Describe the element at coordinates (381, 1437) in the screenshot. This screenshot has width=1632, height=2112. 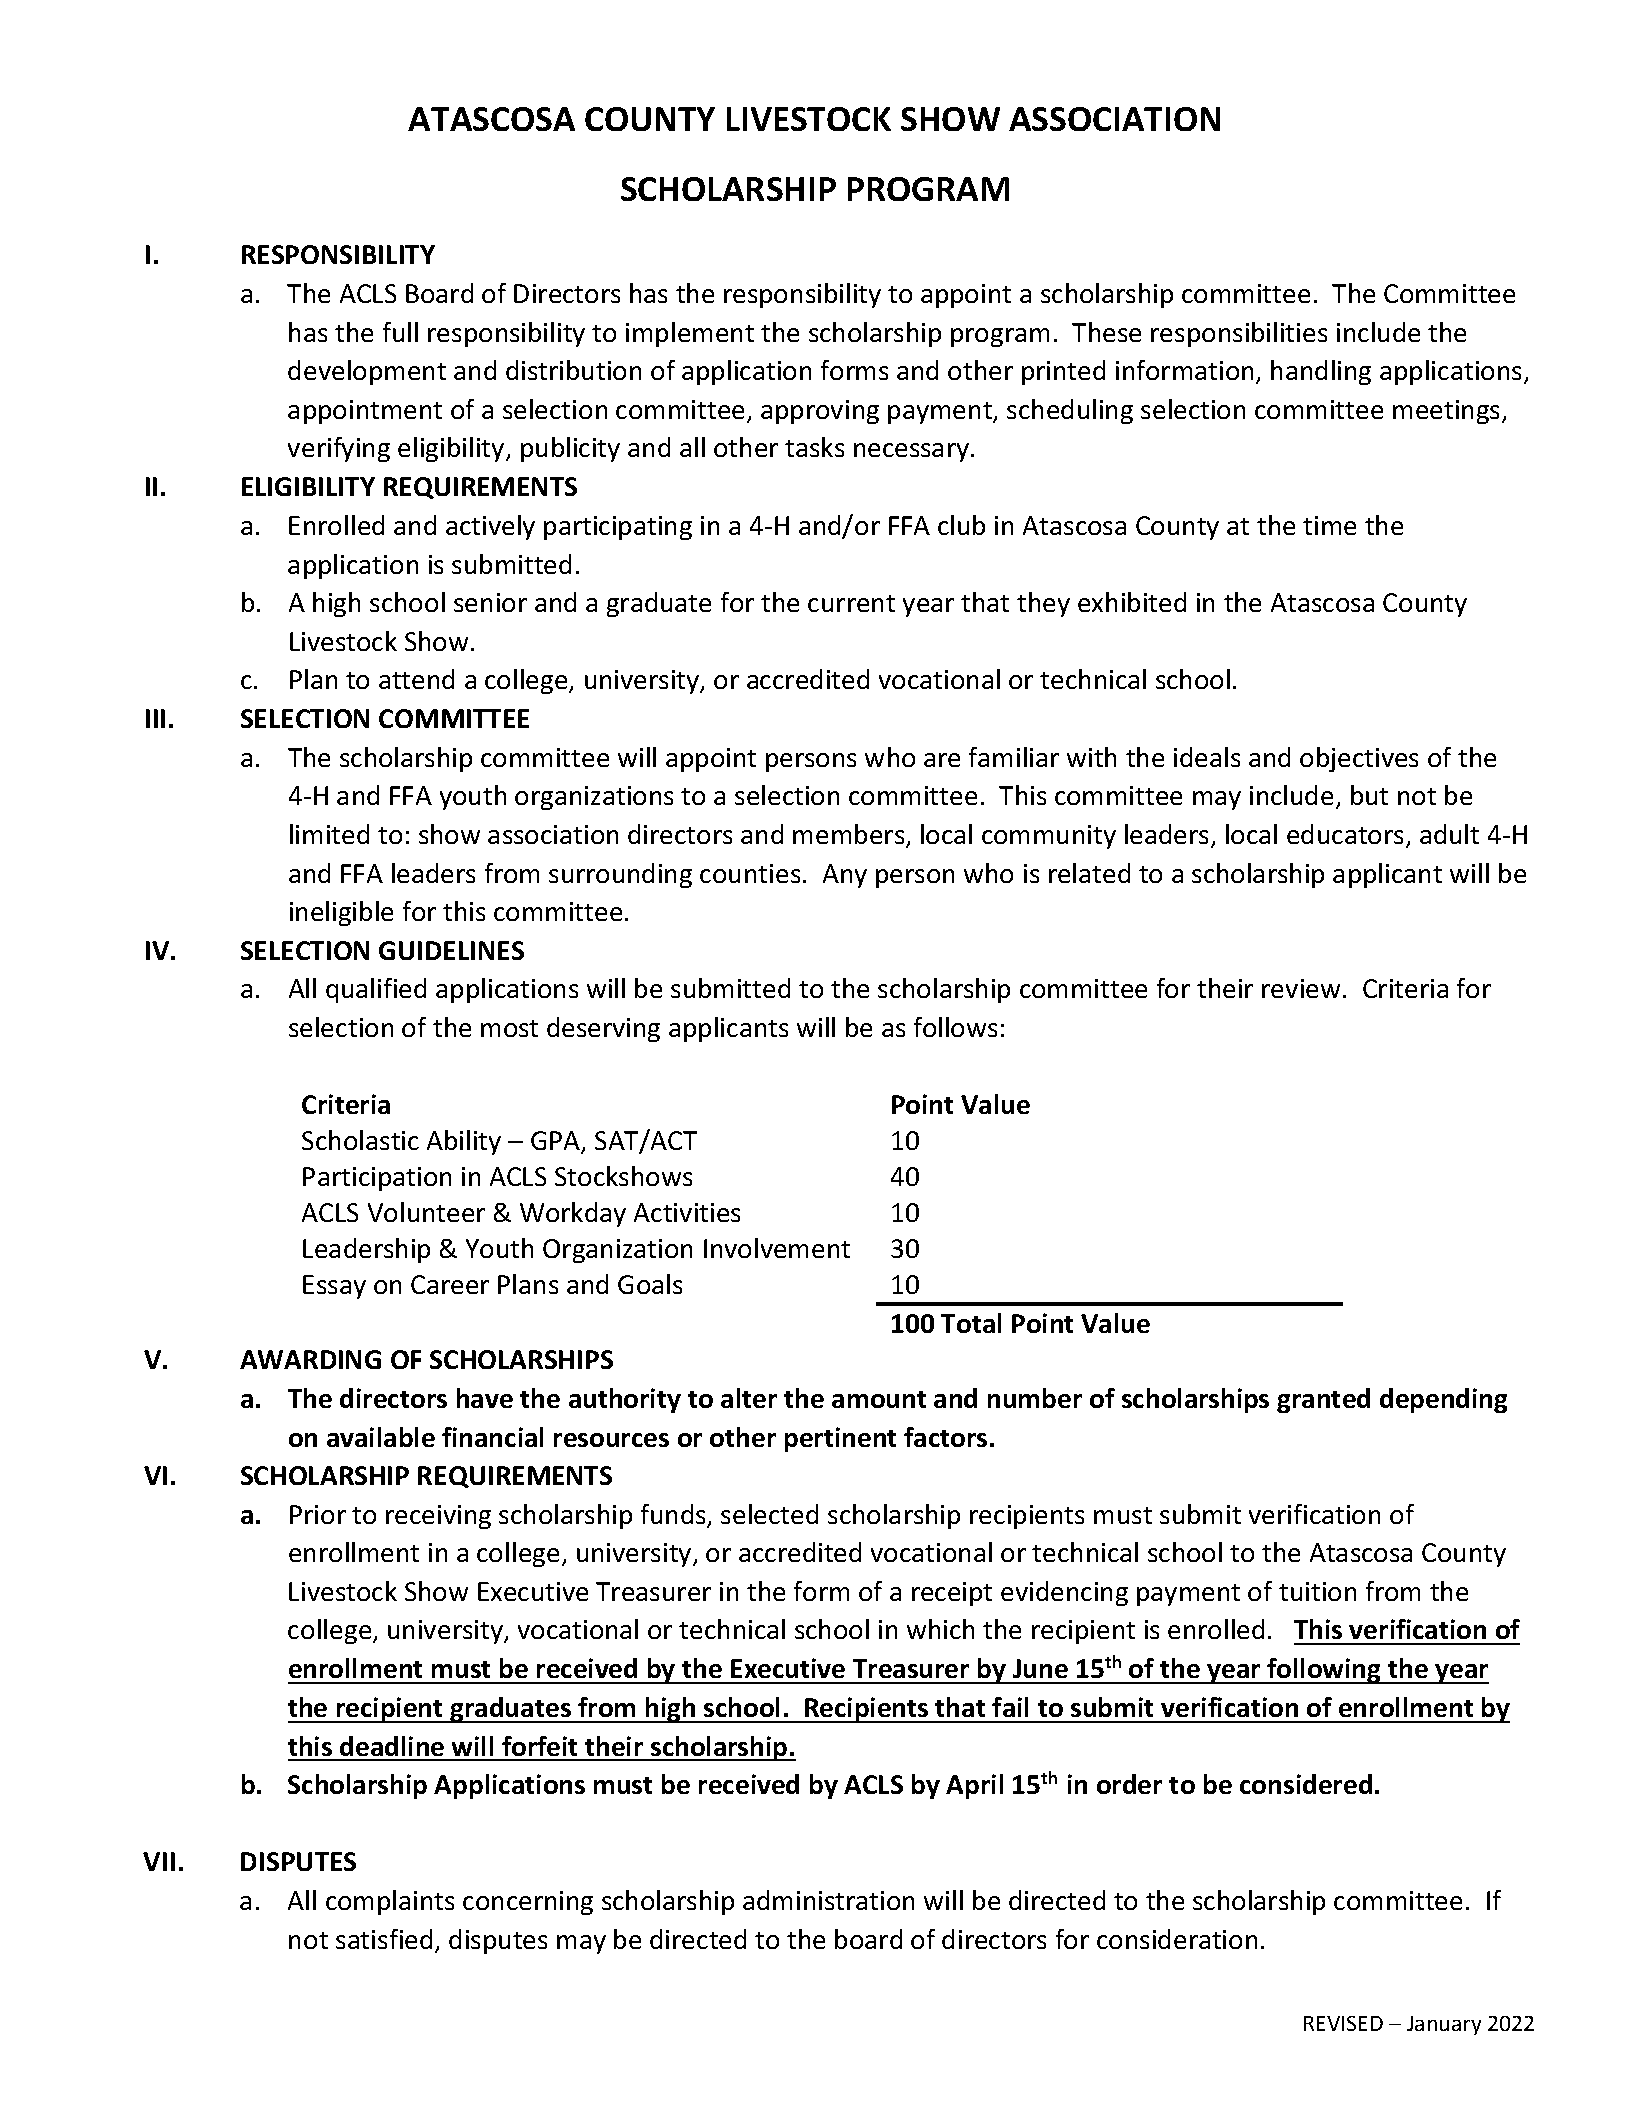
I see `available` at that location.
